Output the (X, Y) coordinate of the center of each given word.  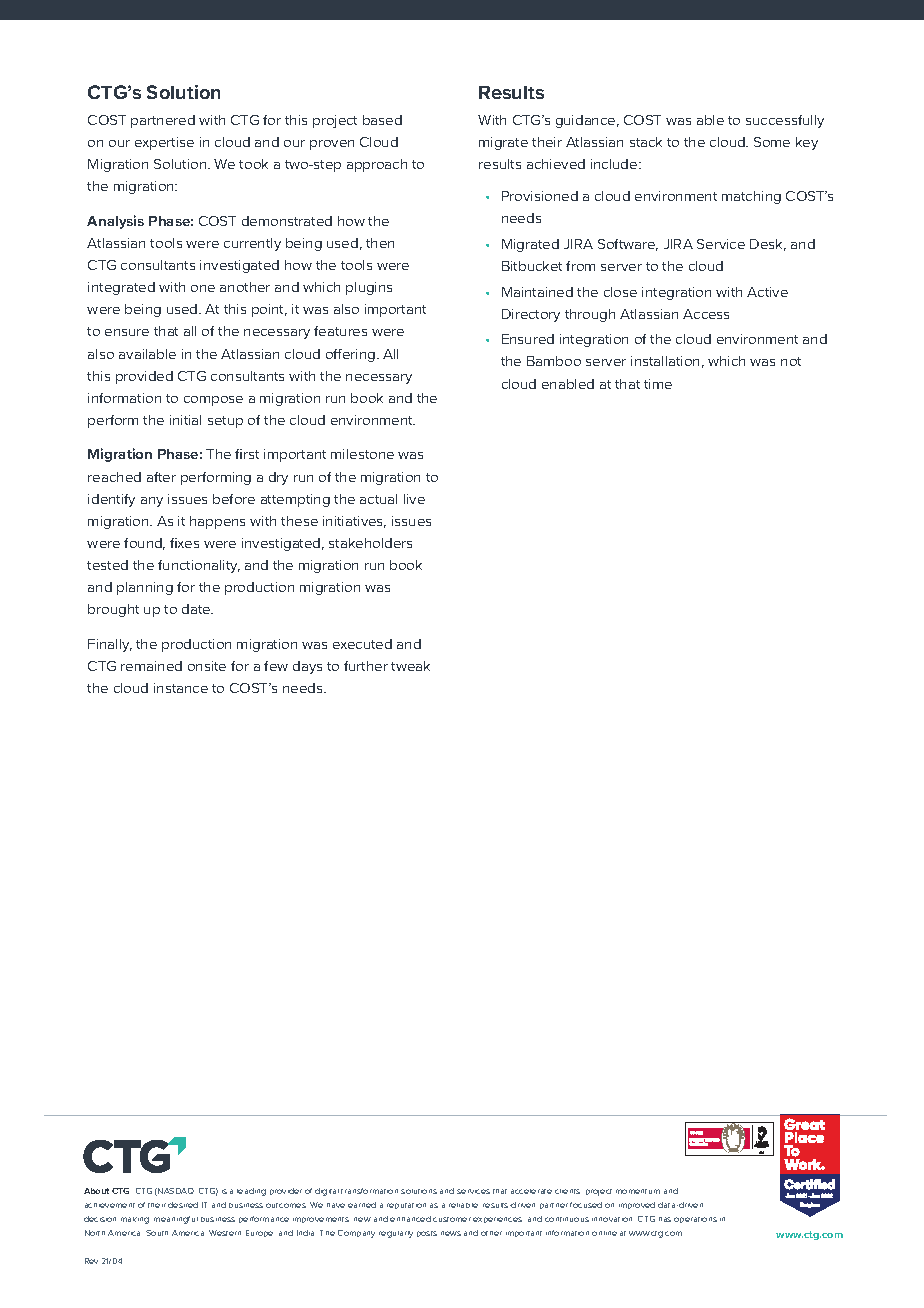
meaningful (176, 1220)
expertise (164, 143)
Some (772, 142)
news (451, 1233)
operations (695, 1220)
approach (377, 165)
